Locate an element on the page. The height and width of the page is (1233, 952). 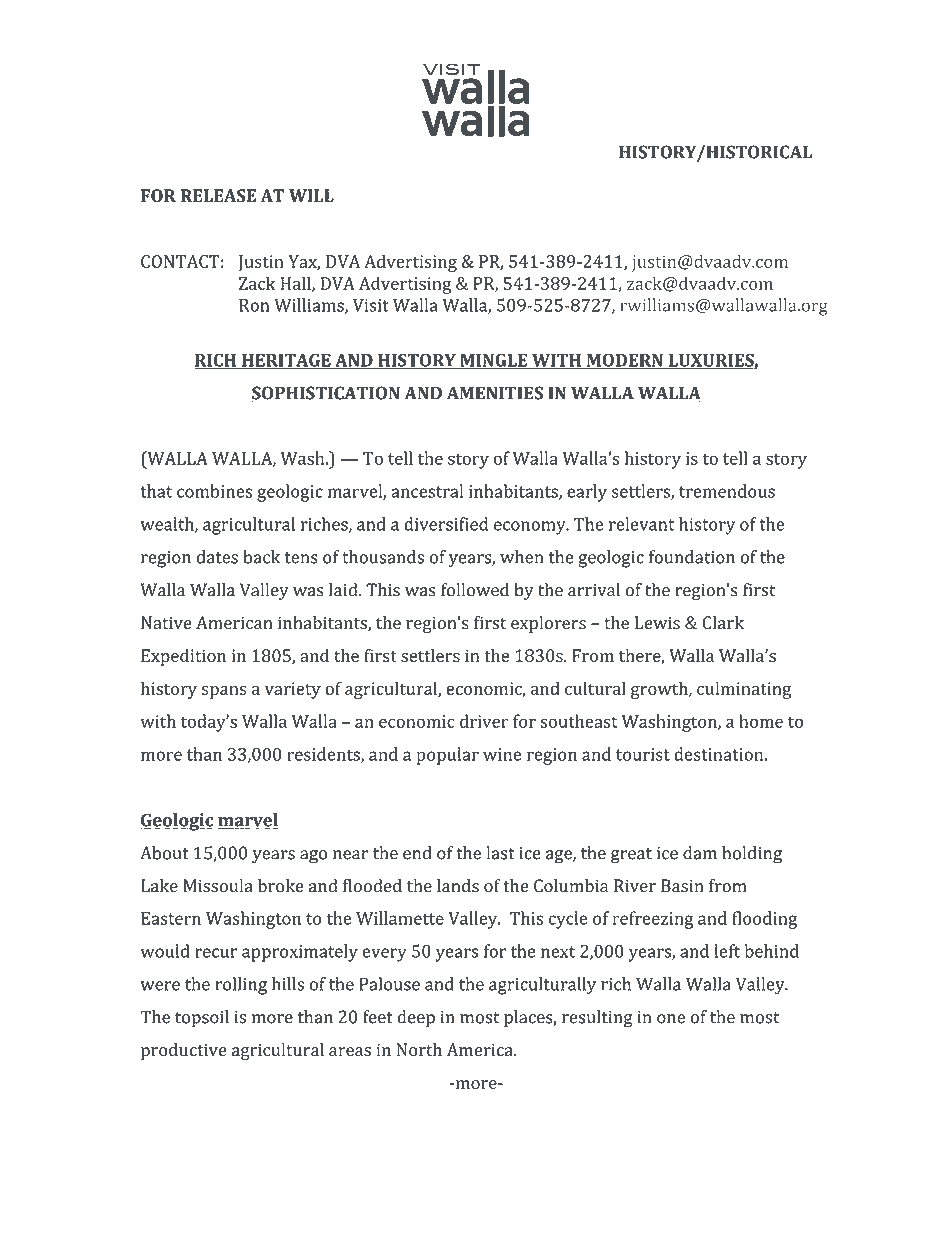
topsoil is located at coordinates (202, 1019).
